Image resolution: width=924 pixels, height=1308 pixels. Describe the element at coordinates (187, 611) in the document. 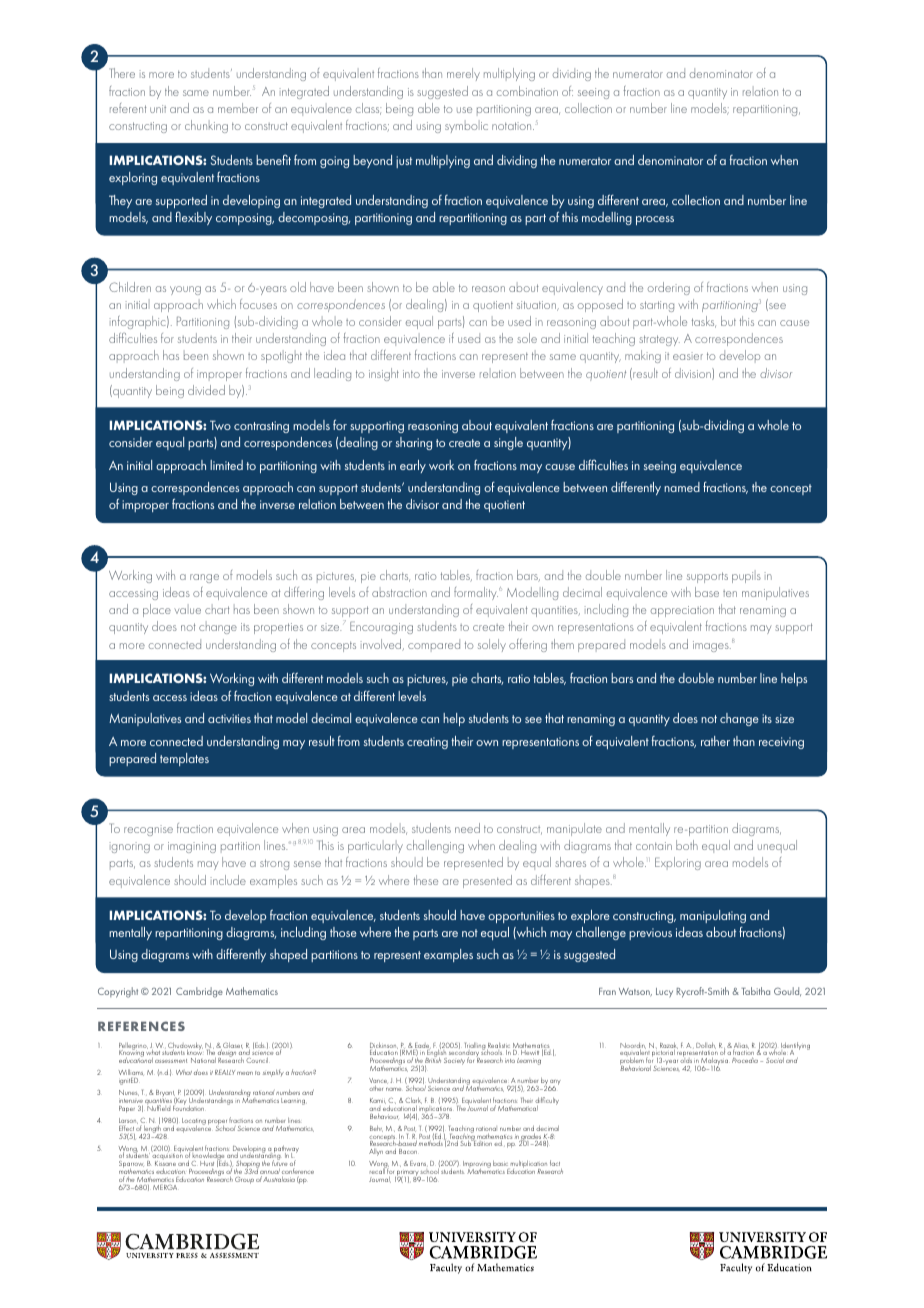

I see `value` at that location.
